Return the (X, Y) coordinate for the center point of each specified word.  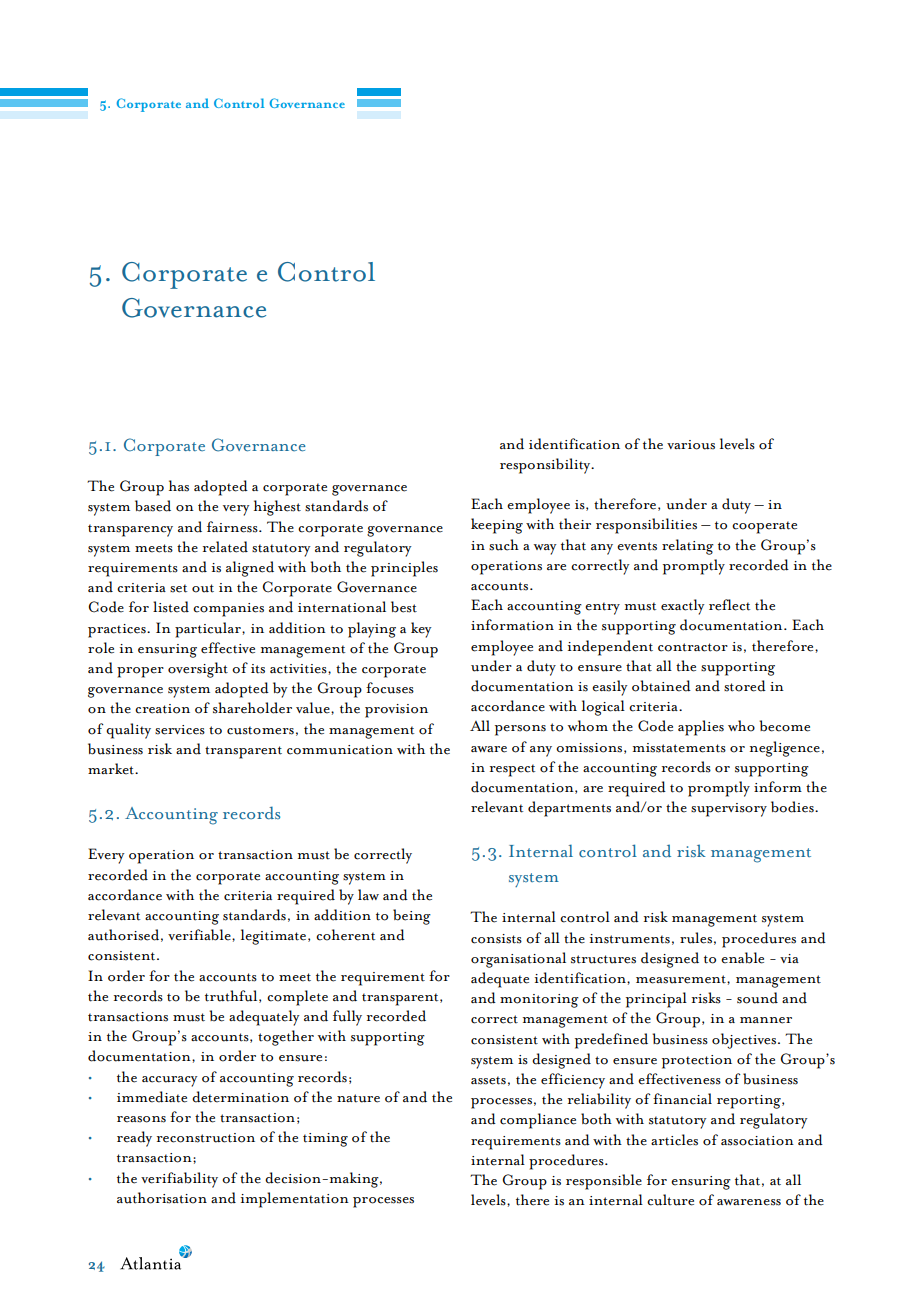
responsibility (546, 466)
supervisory (729, 810)
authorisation (162, 1198)
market (112, 769)
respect (512, 770)
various (691, 445)
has (179, 486)
